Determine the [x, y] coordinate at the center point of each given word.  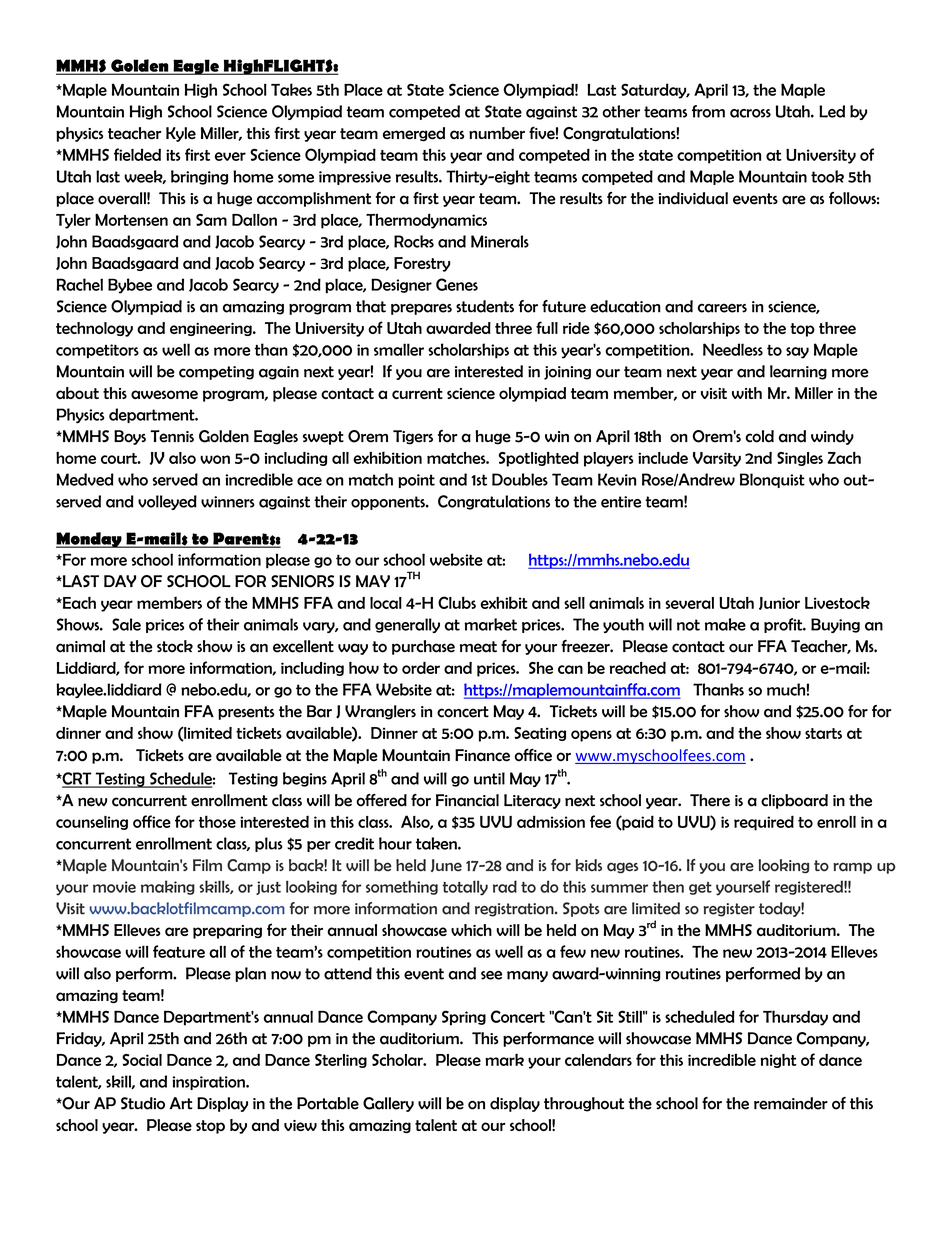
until [489, 778]
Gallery [388, 1104]
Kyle [181, 134]
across [750, 113]
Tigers [413, 437]
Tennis [172, 436]
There [710, 800]
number [497, 133]
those [217, 821]
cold [759, 436]
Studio [143, 1103]
